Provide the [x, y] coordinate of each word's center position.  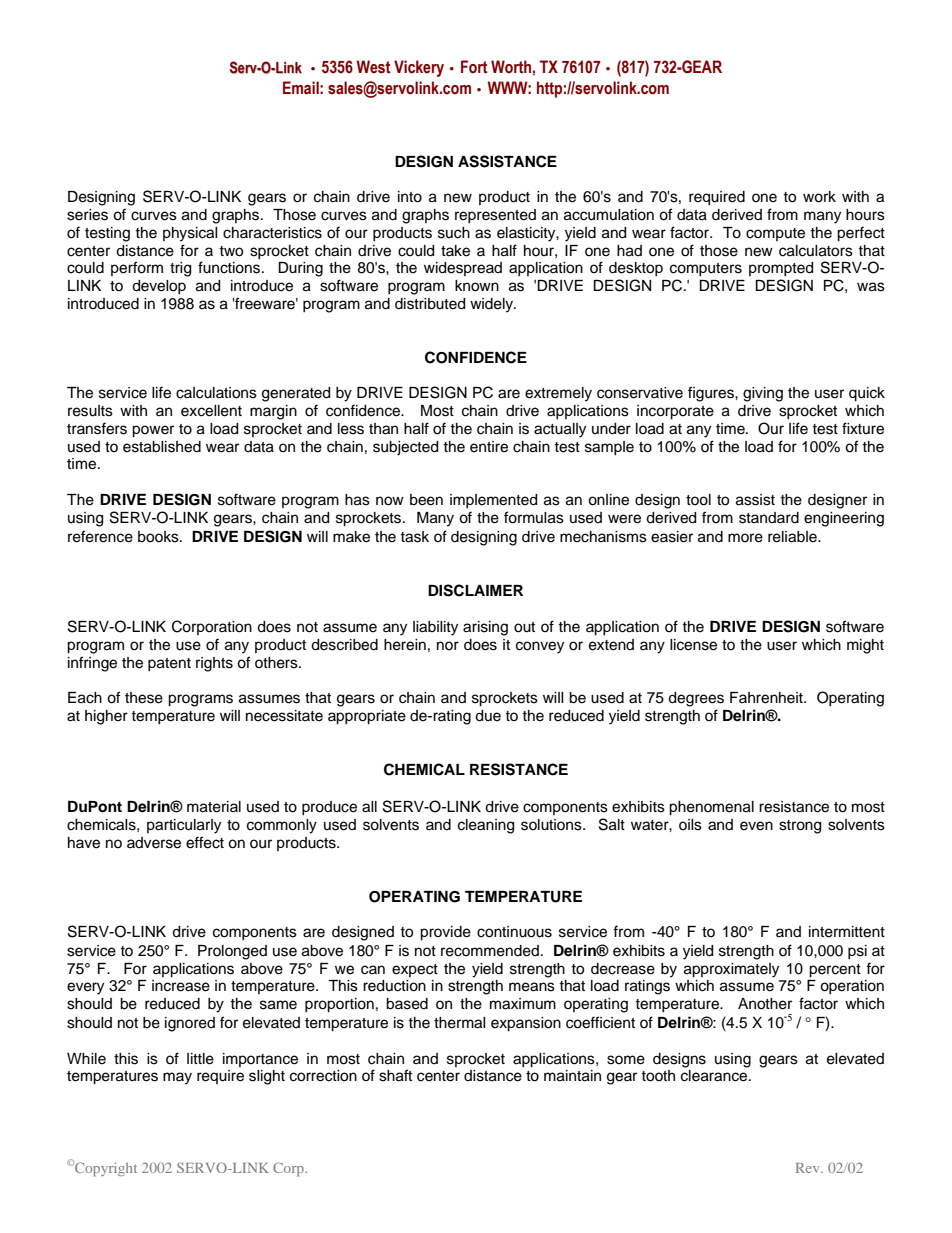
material [214, 807]
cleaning [486, 826]
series [87, 215]
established [162, 447]
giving [763, 394]
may [177, 1078]
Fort [474, 67]
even [756, 826]
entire [489, 447]
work [819, 197]
